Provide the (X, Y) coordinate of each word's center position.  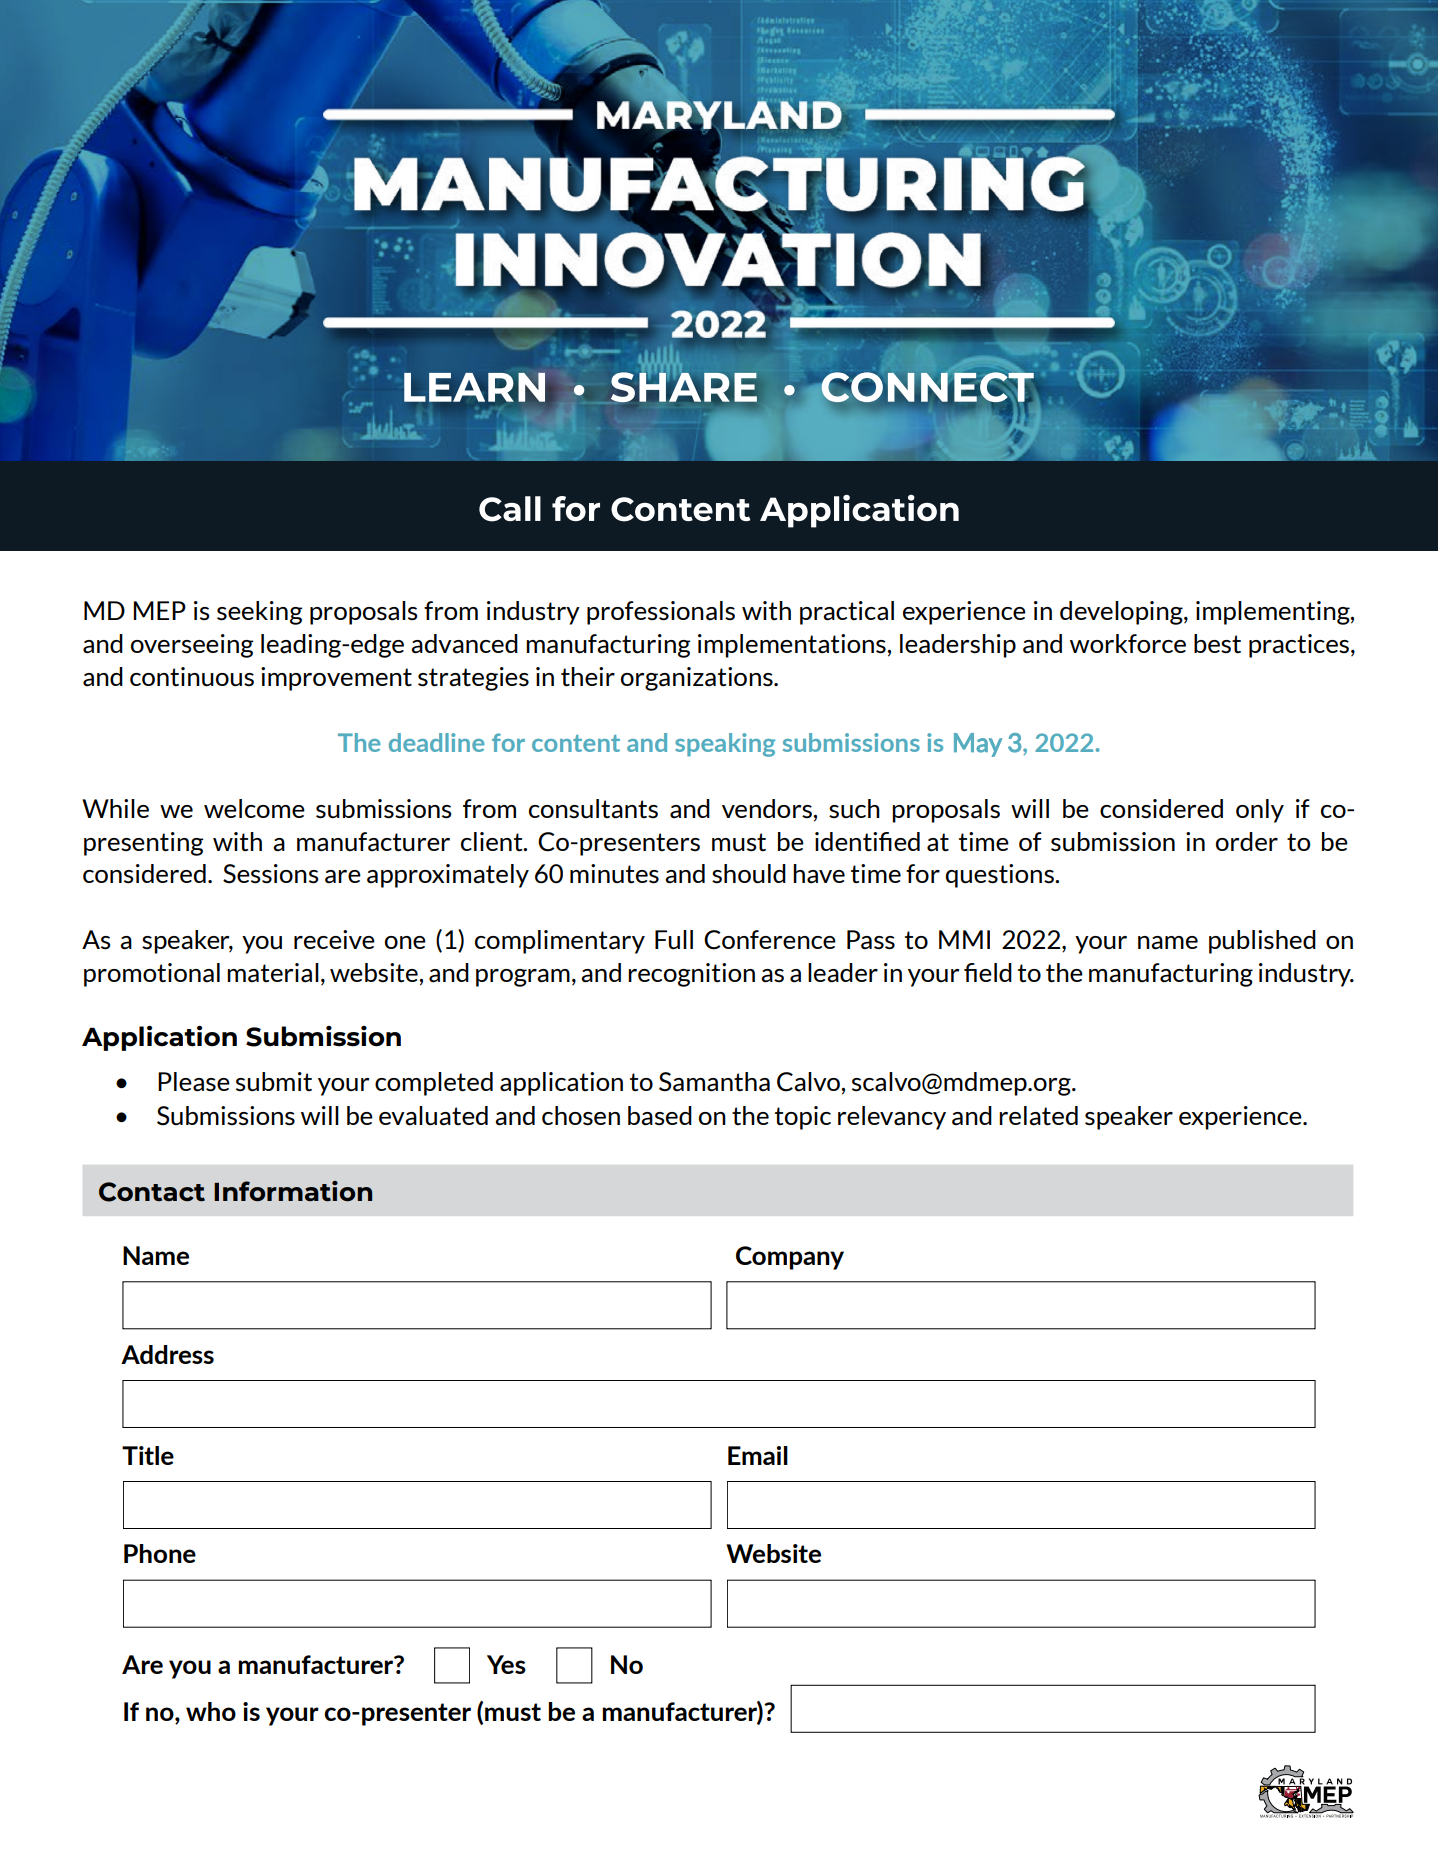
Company (790, 1258)
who (211, 1711)
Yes (506, 1664)
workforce (1128, 643)
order (1247, 841)
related (1038, 1116)
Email (758, 1455)
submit (274, 1082)
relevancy (892, 1118)
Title (148, 1455)
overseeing (192, 646)
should (749, 874)
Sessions (271, 874)
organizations (698, 679)
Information (293, 1191)
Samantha (714, 1082)
